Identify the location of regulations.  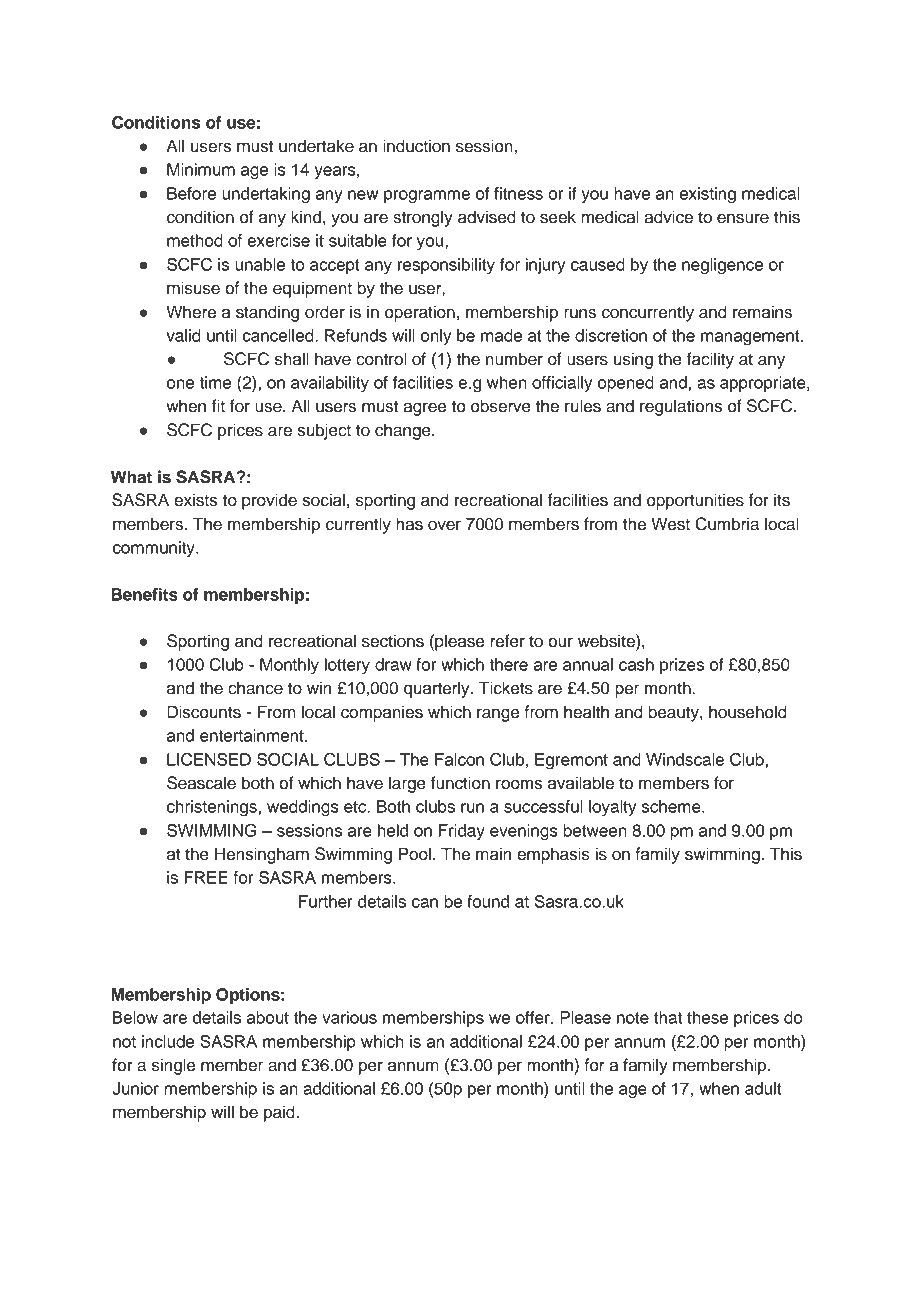
(681, 407).
